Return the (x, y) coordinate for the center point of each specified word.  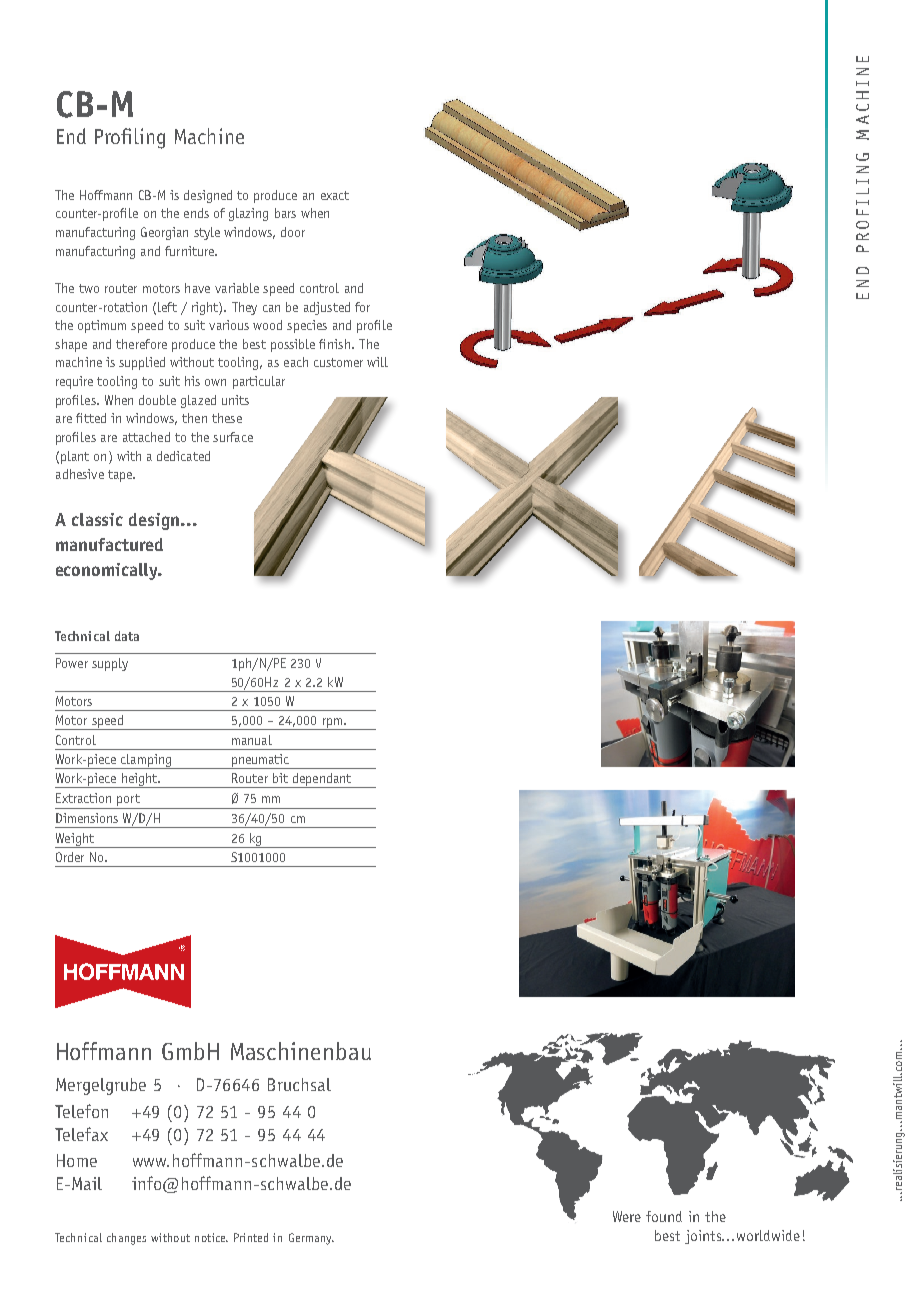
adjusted (327, 308)
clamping (146, 761)
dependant (321, 780)
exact (335, 195)
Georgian (164, 233)
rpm (332, 724)
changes (126, 1239)
